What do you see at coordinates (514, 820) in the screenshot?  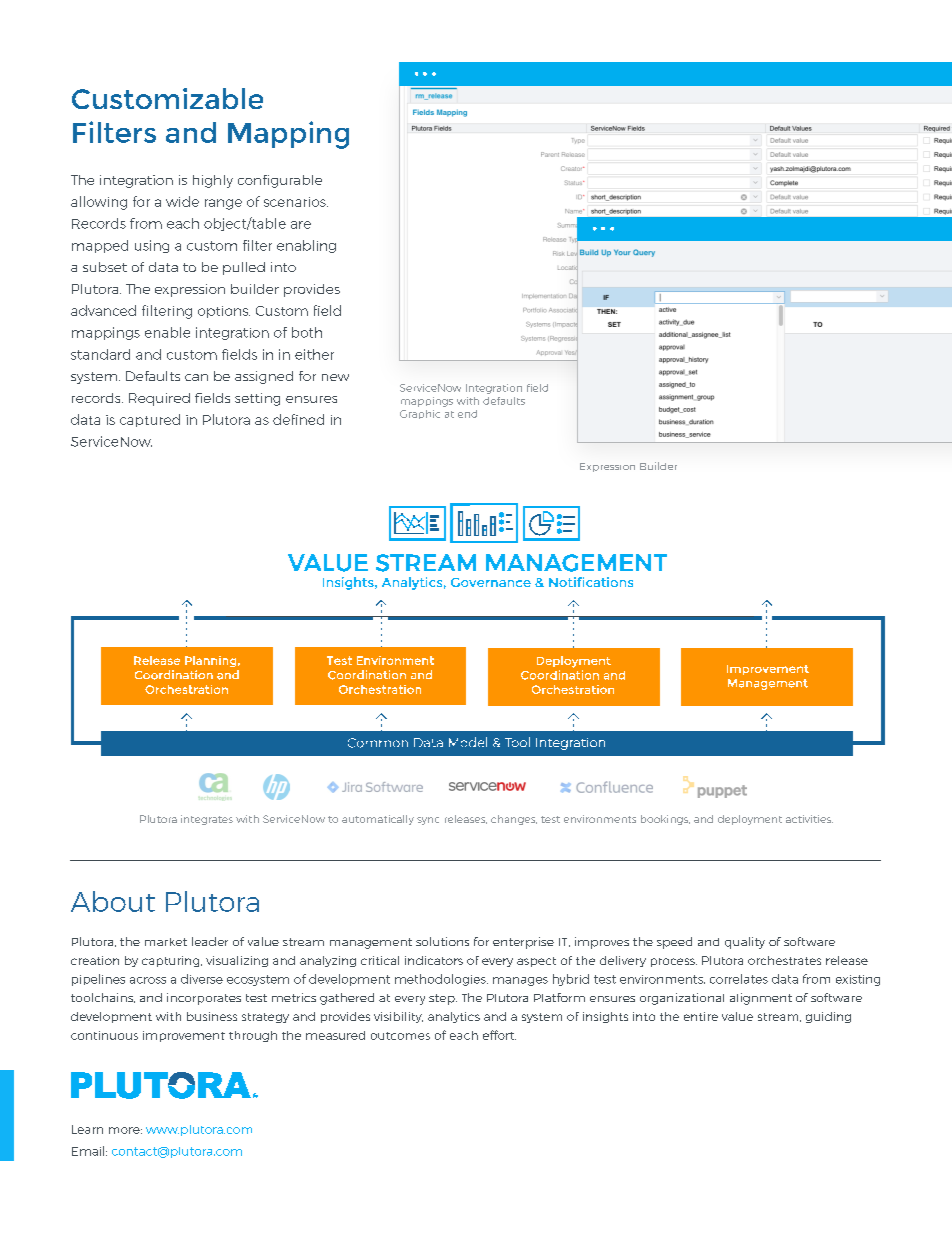 I see `changes` at bounding box center [514, 820].
